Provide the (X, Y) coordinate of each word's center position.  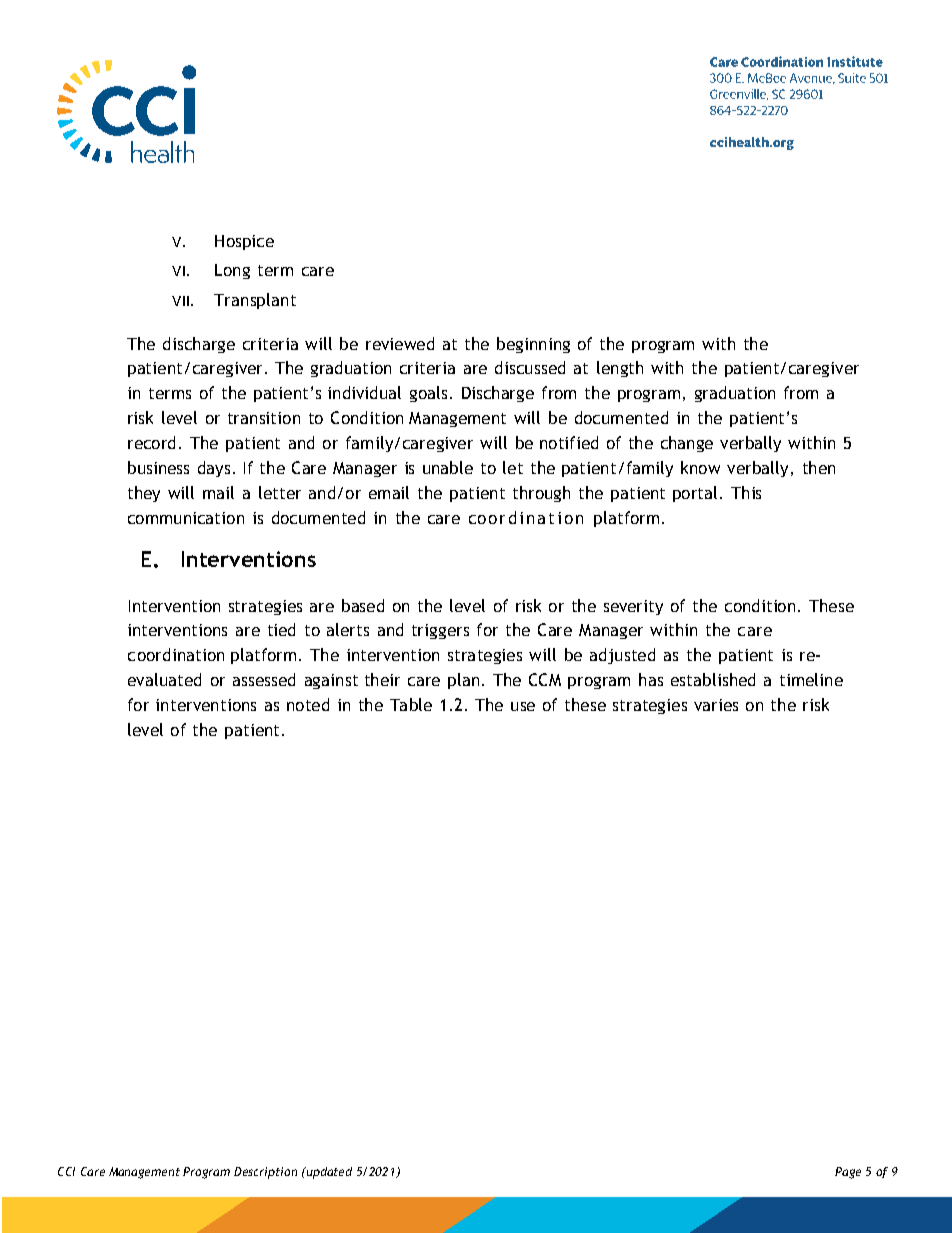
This (746, 492)
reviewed (400, 343)
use (523, 706)
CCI (66, 1171)
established (713, 679)
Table (411, 704)
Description (265, 1173)
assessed (264, 679)
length (620, 369)
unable (448, 467)
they (144, 494)
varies (716, 705)
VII (180, 301)
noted (308, 704)
